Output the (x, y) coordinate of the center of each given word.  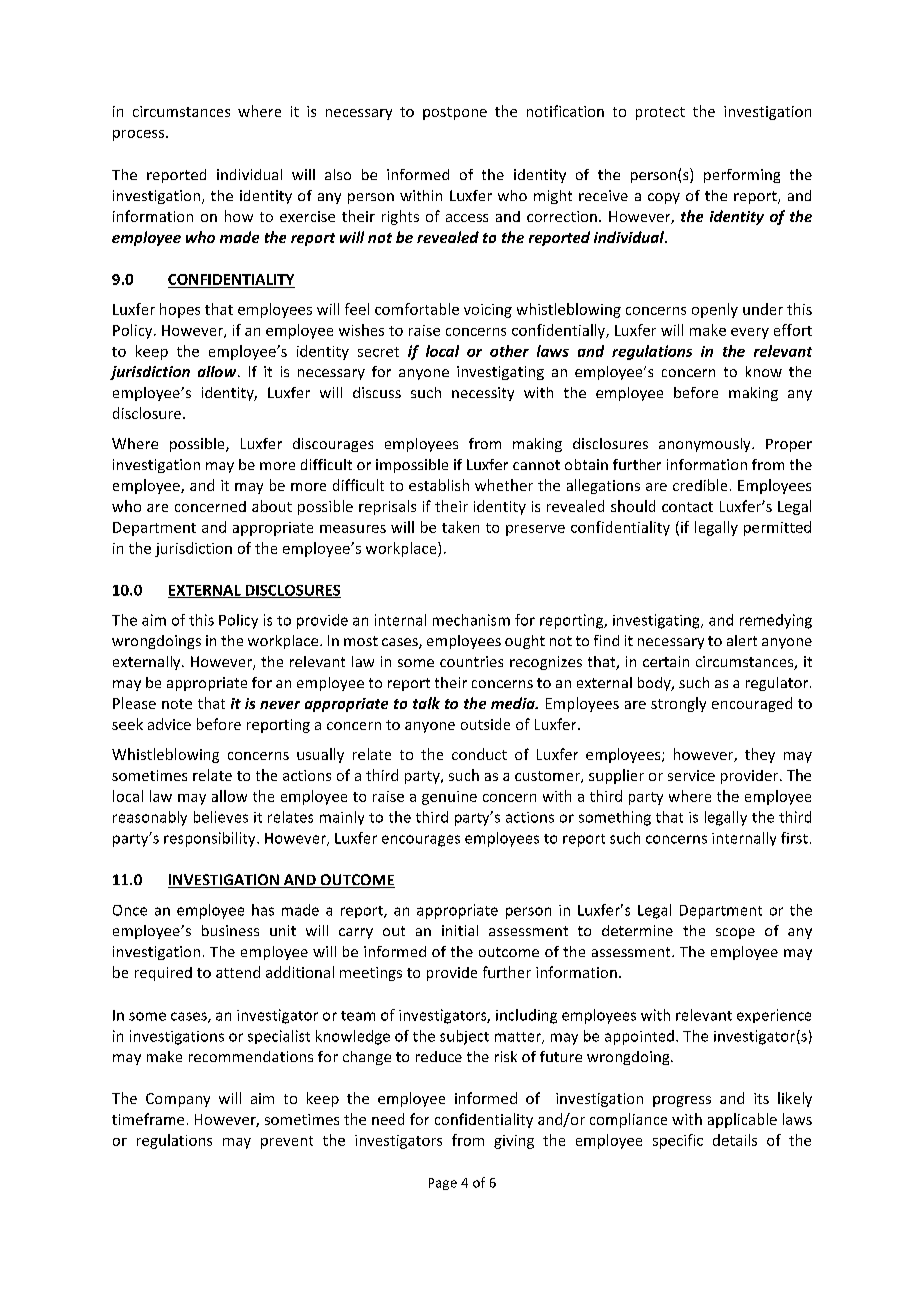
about (272, 506)
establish (439, 485)
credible (700, 485)
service (691, 775)
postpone (455, 113)
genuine (449, 798)
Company (178, 1100)
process (140, 135)
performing (742, 176)
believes (221, 817)
